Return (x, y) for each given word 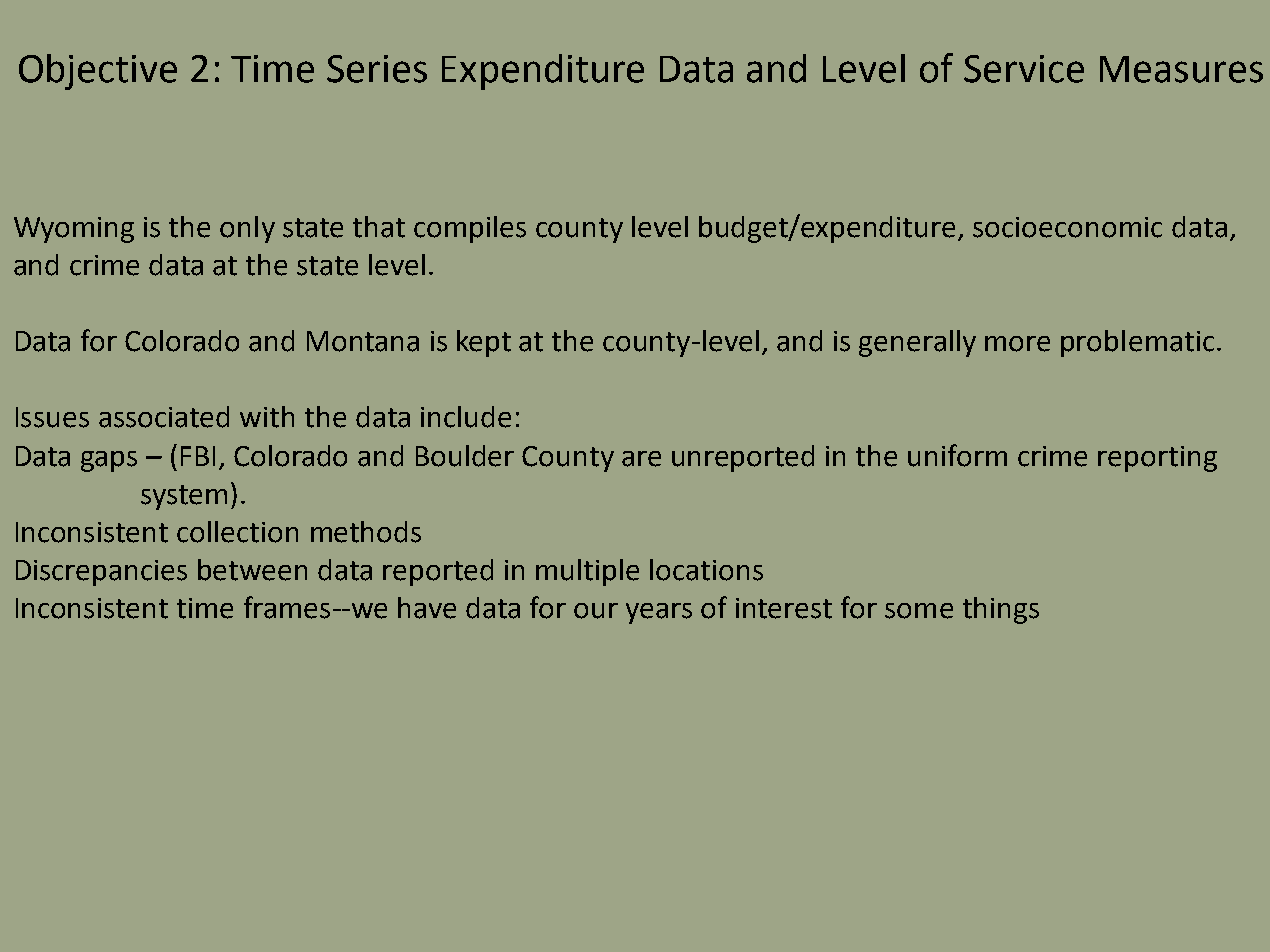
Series (377, 69)
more (1017, 344)
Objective (98, 72)
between (252, 570)
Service (1024, 69)
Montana (363, 341)
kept (484, 343)
